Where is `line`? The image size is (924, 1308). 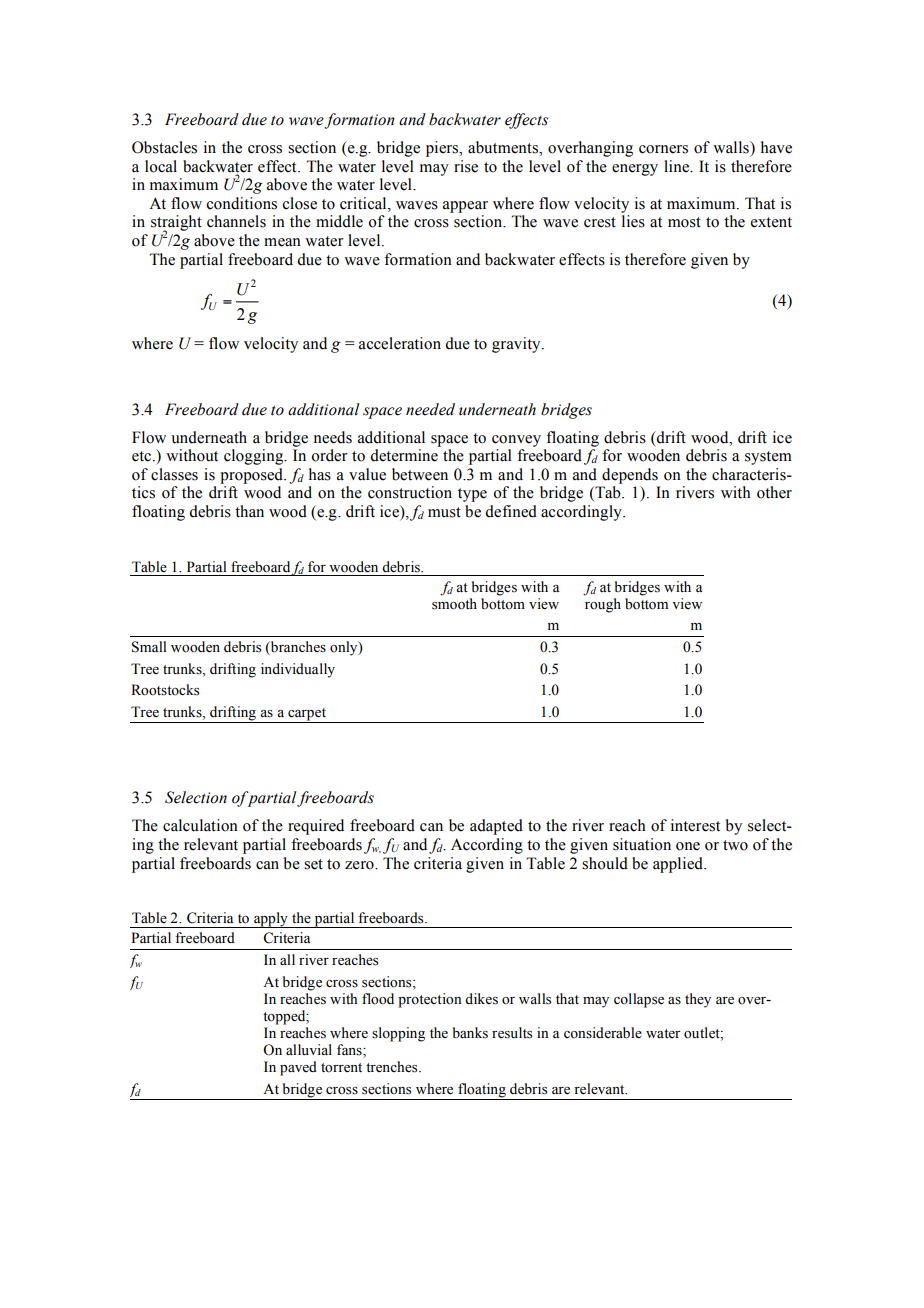
line is located at coordinates (678, 166).
